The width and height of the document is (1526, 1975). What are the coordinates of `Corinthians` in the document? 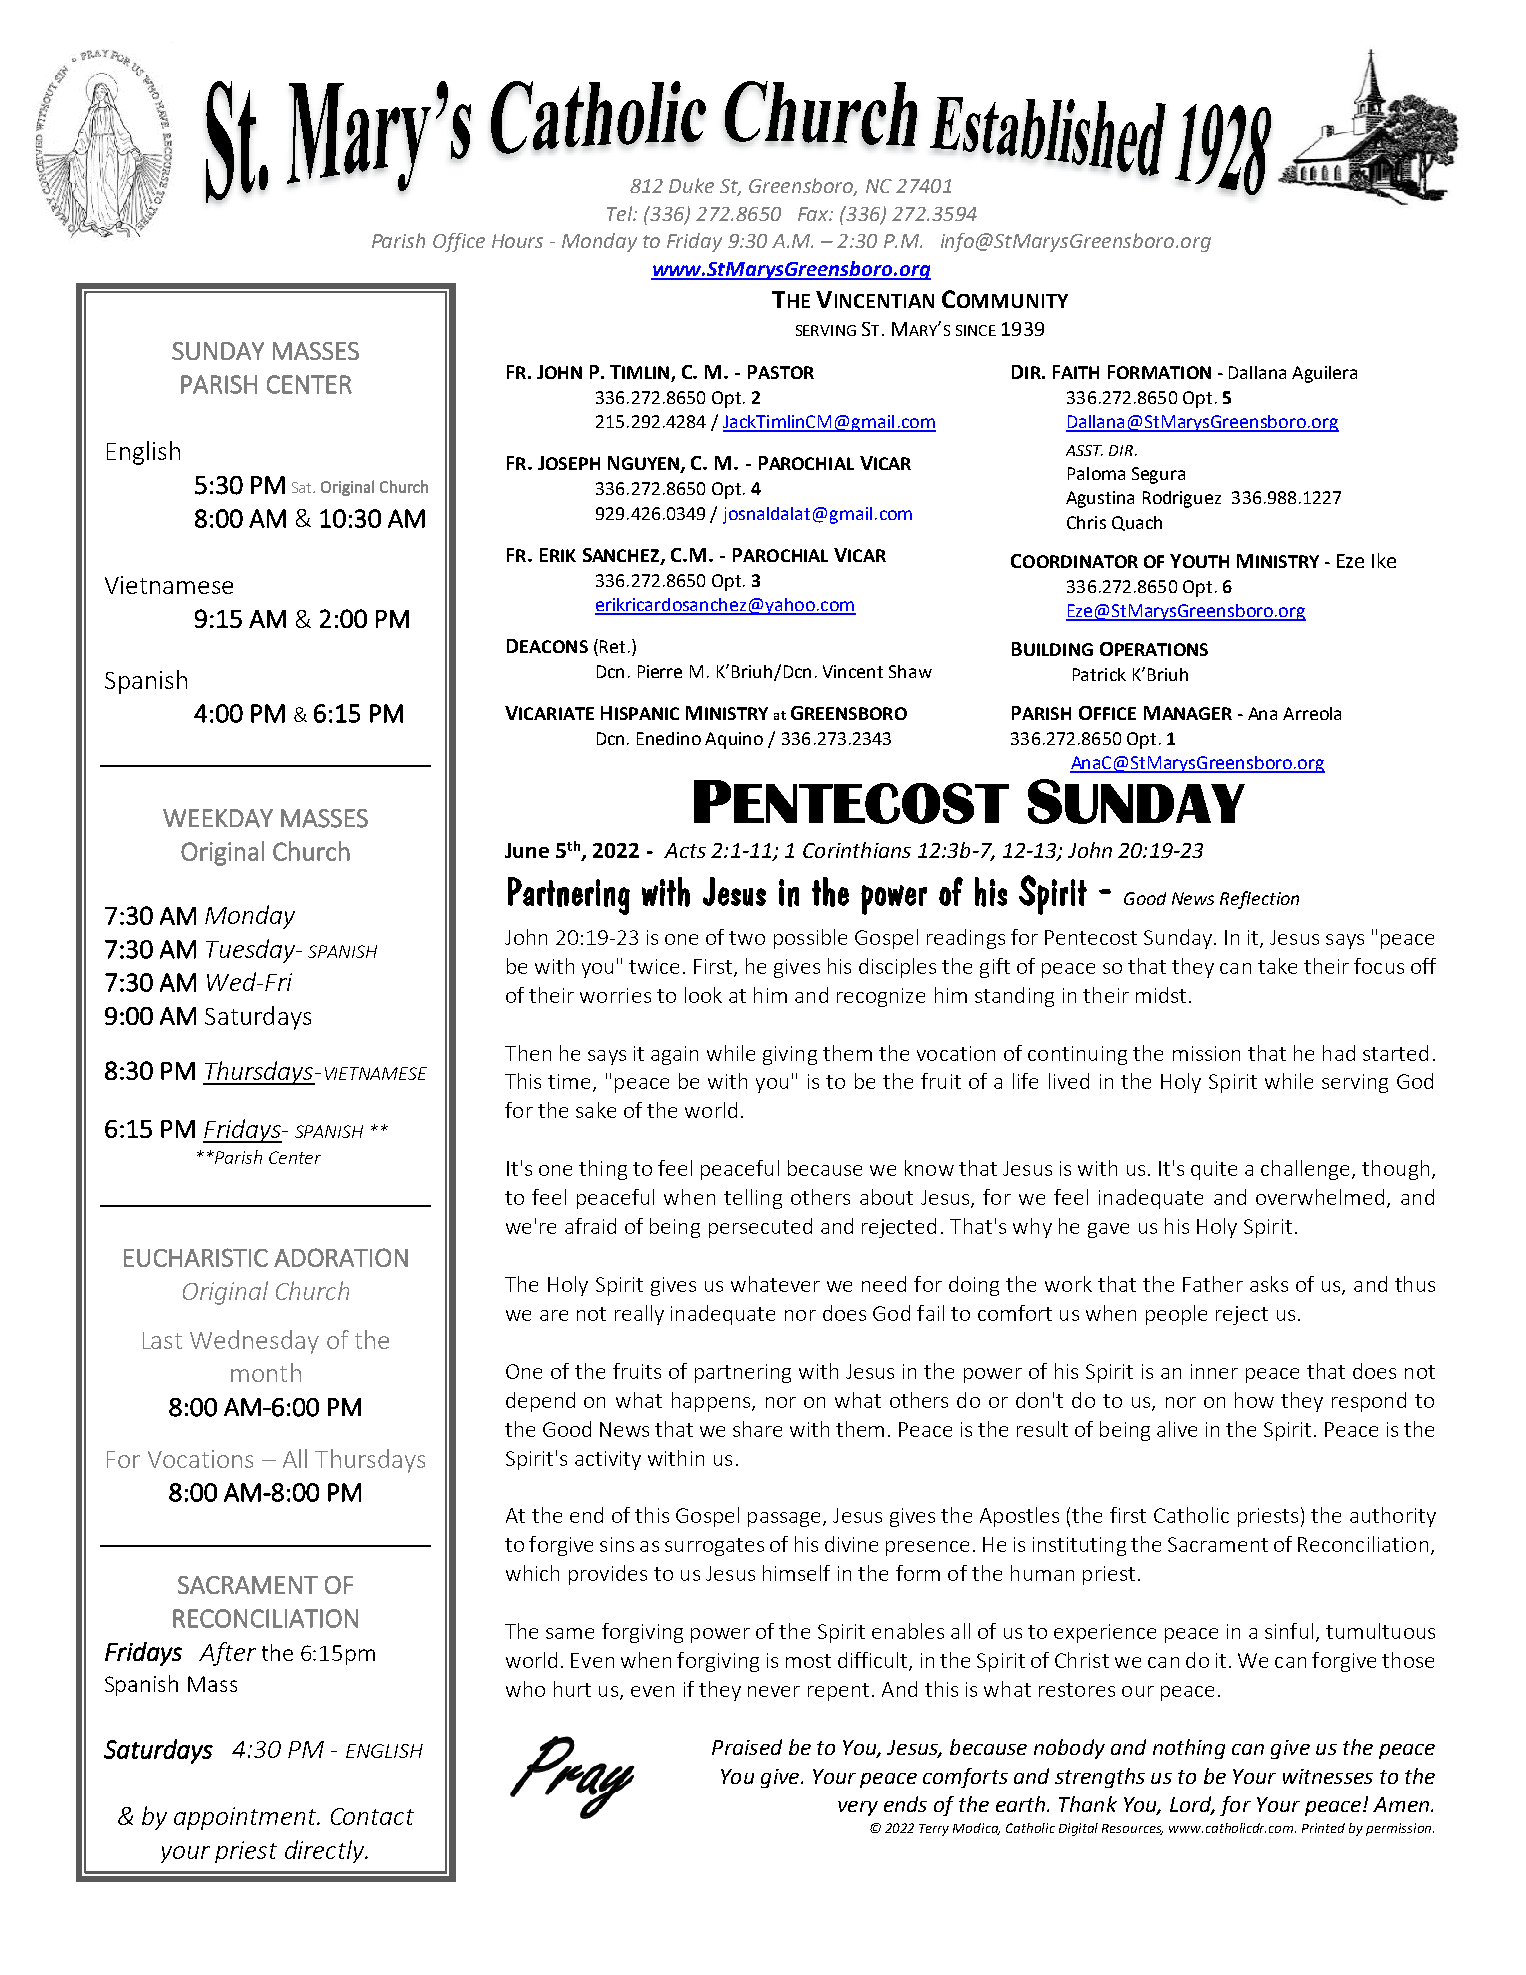 It's located at (857, 850).
